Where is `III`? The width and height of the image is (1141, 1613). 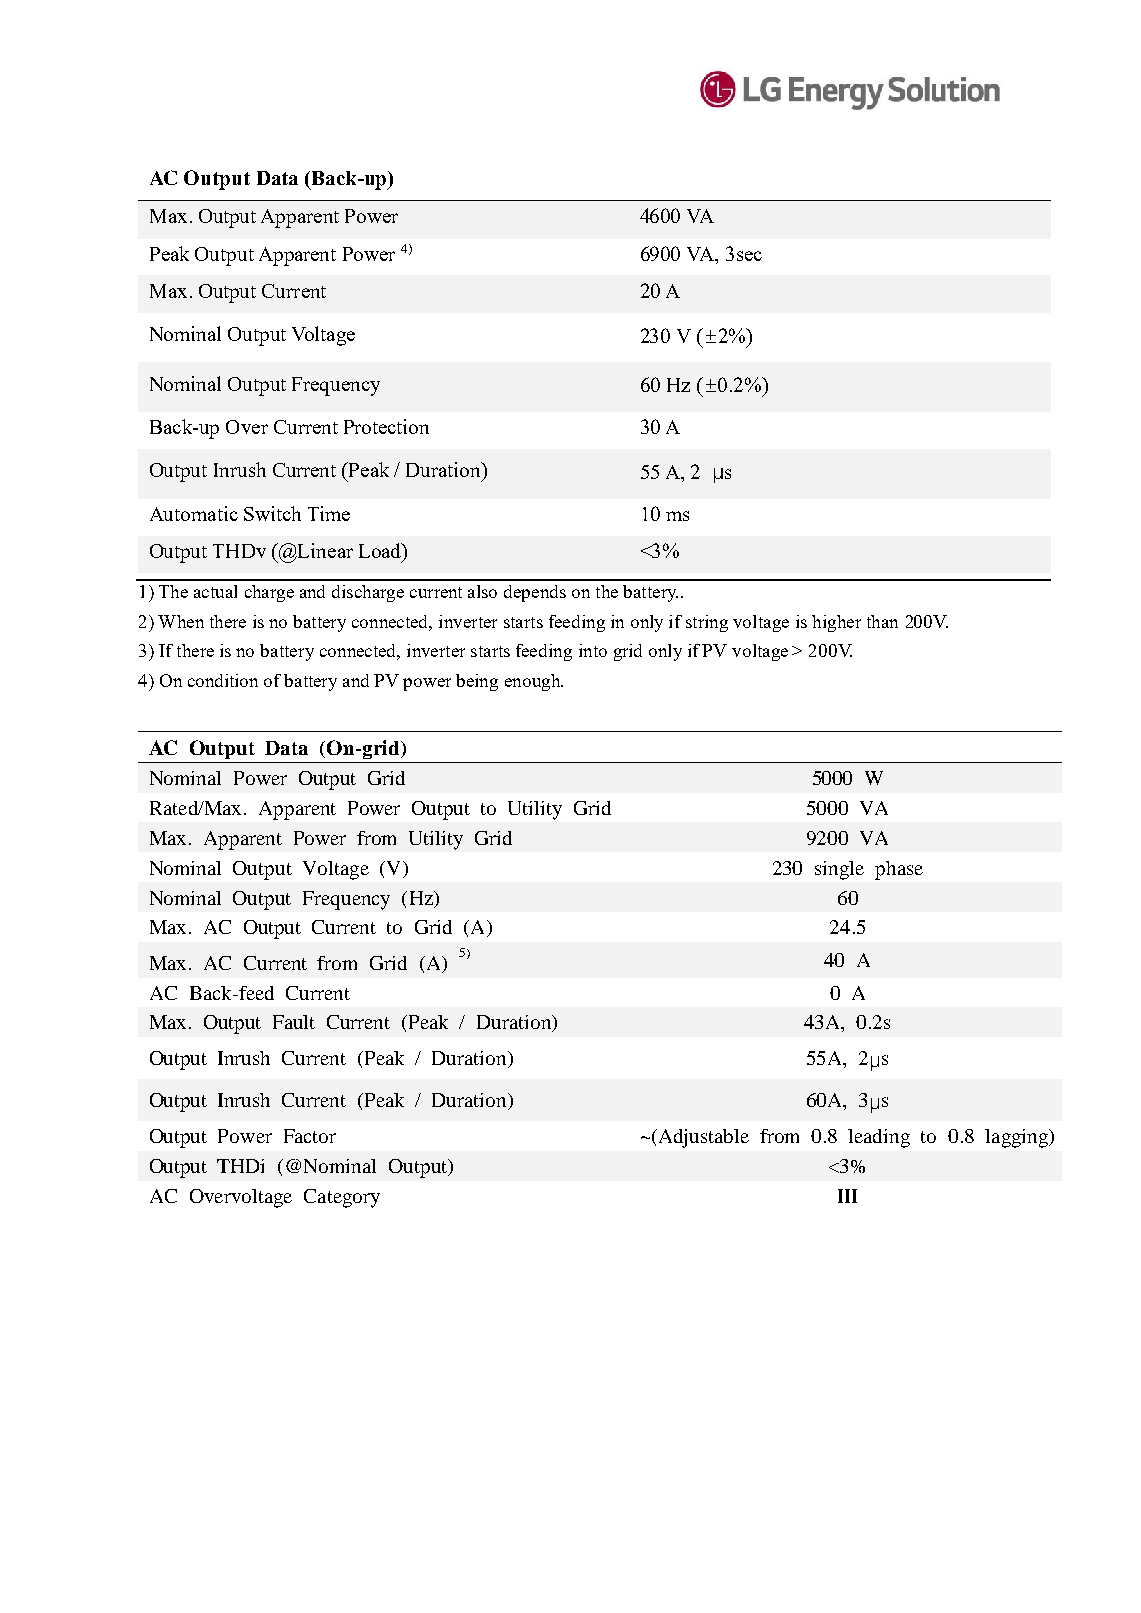 III is located at coordinates (847, 1196).
